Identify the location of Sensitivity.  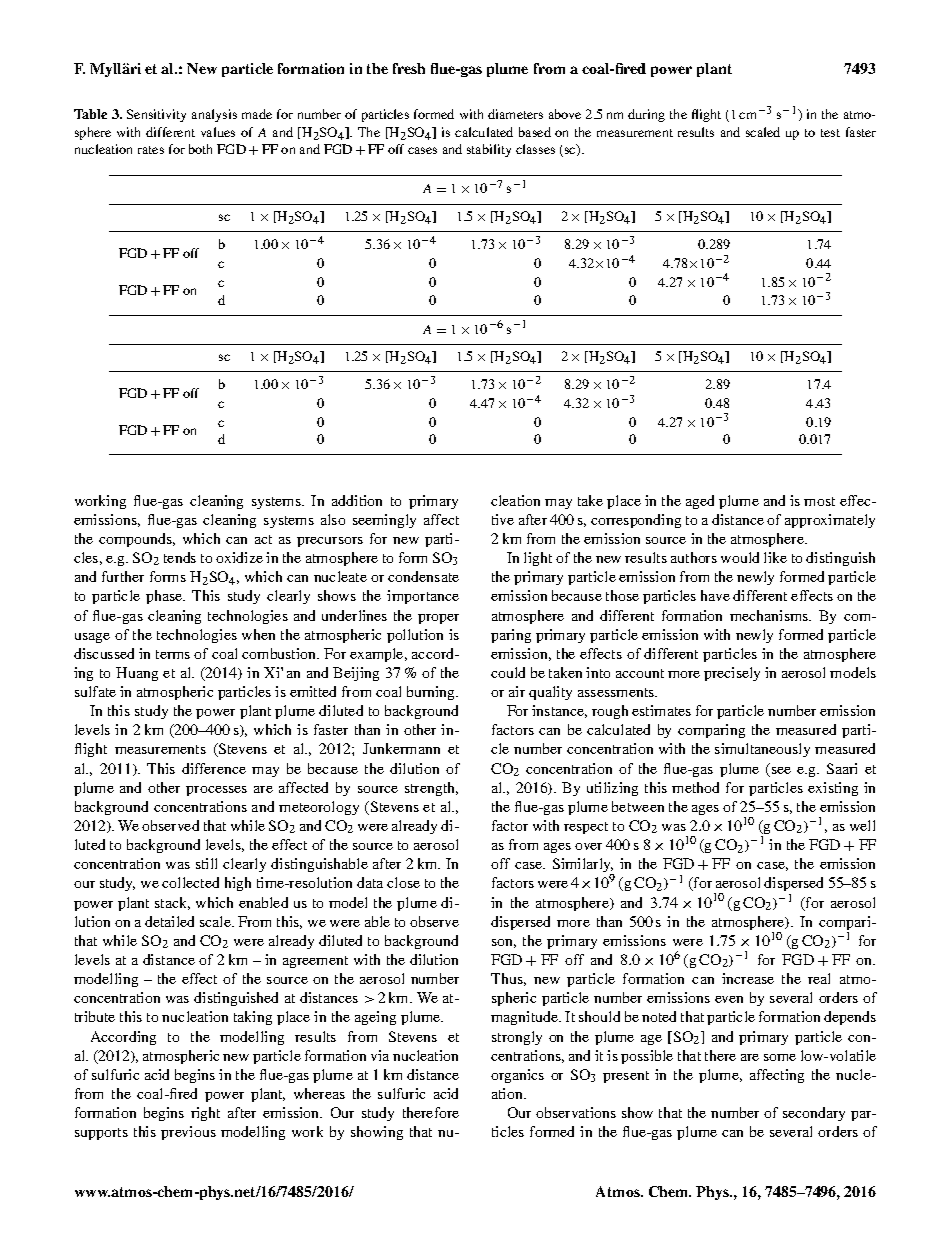
(156, 115).
